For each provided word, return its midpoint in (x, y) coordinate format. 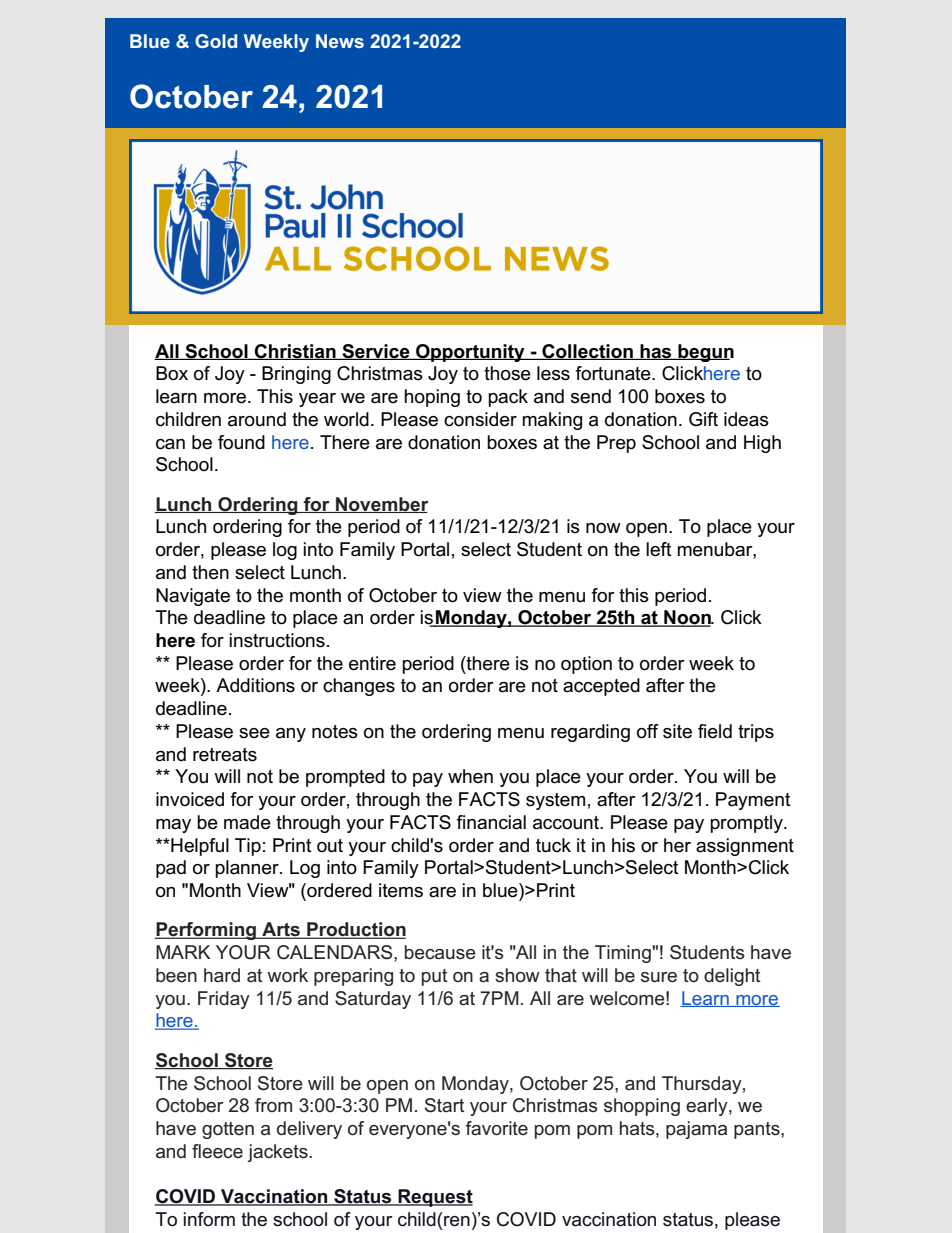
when (470, 776)
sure (659, 977)
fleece (217, 1151)
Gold (216, 41)
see (254, 733)
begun (705, 353)
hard (222, 975)
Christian (295, 352)
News (340, 41)
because (440, 952)
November (381, 505)
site (677, 731)
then (210, 572)
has (656, 352)
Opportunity (470, 353)
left (659, 549)
